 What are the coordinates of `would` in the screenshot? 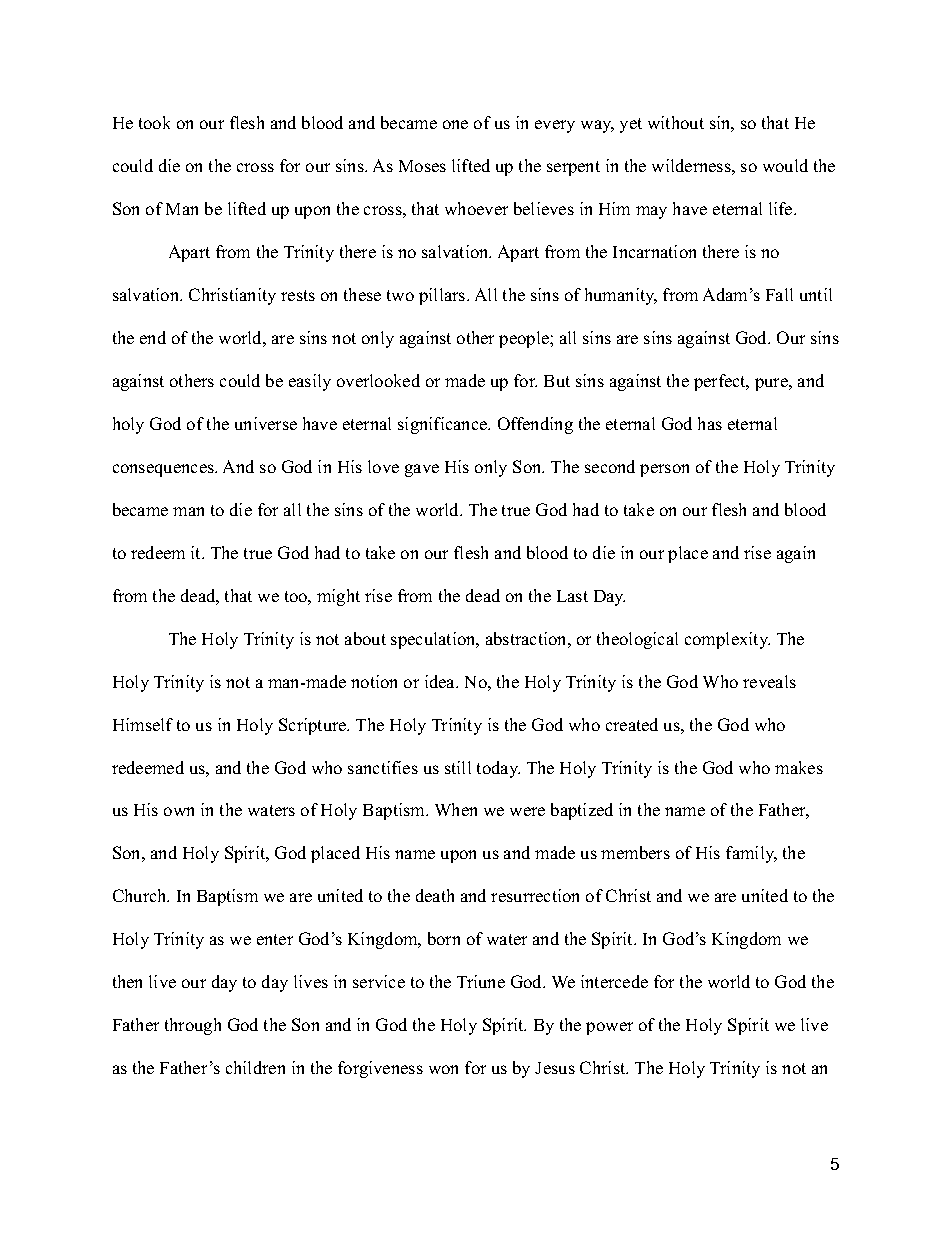 It's located at (785, 165).
